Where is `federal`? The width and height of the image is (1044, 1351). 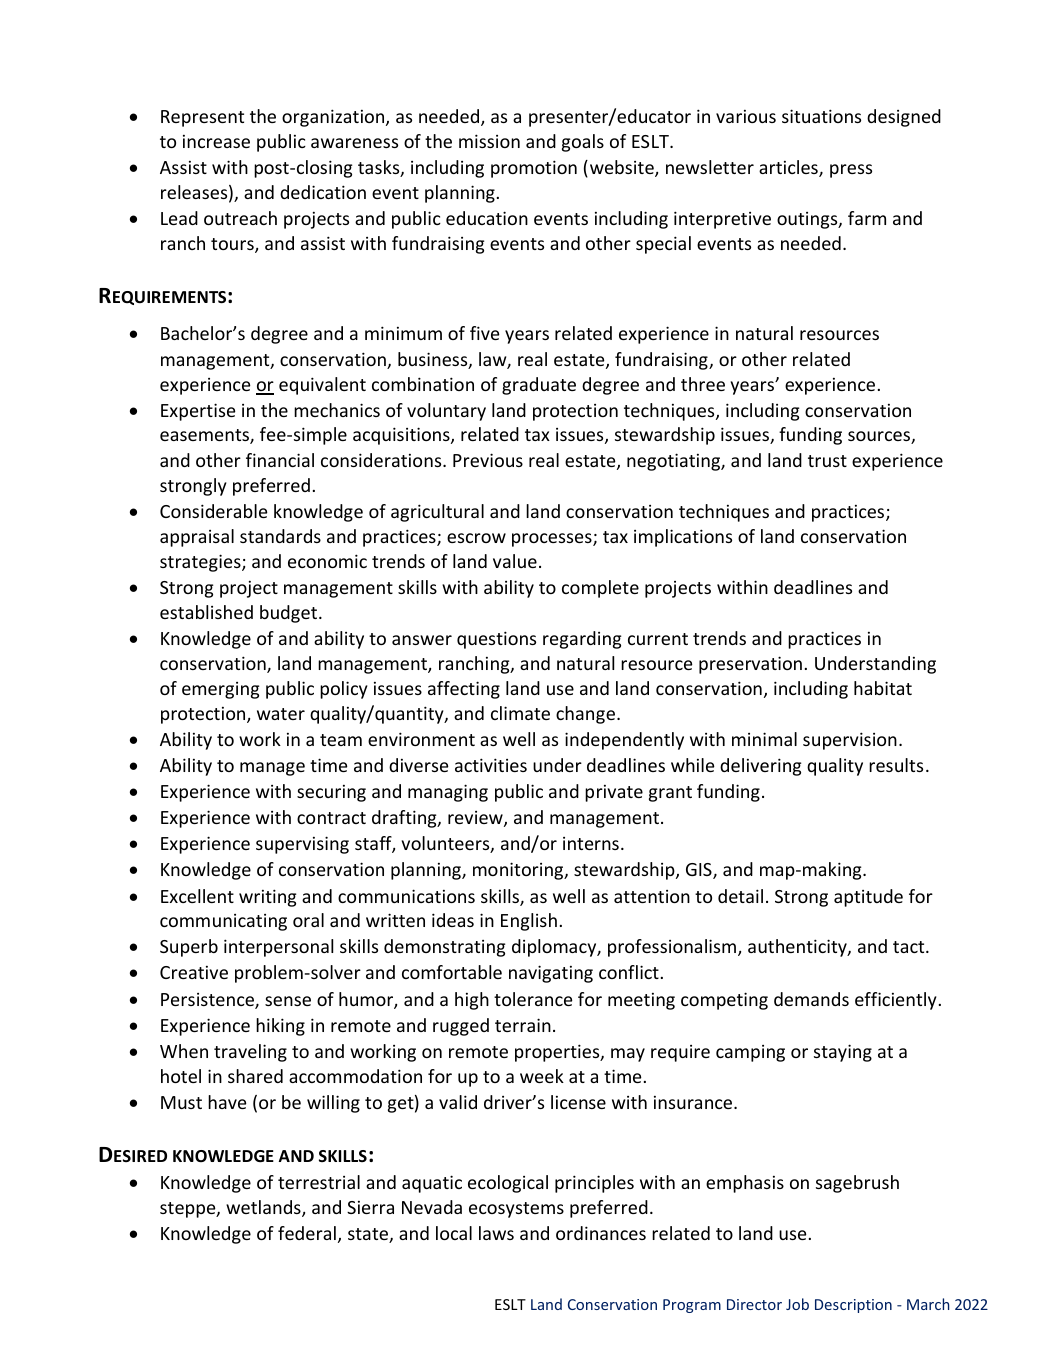
federal is located at coordinates (307, 1233).
